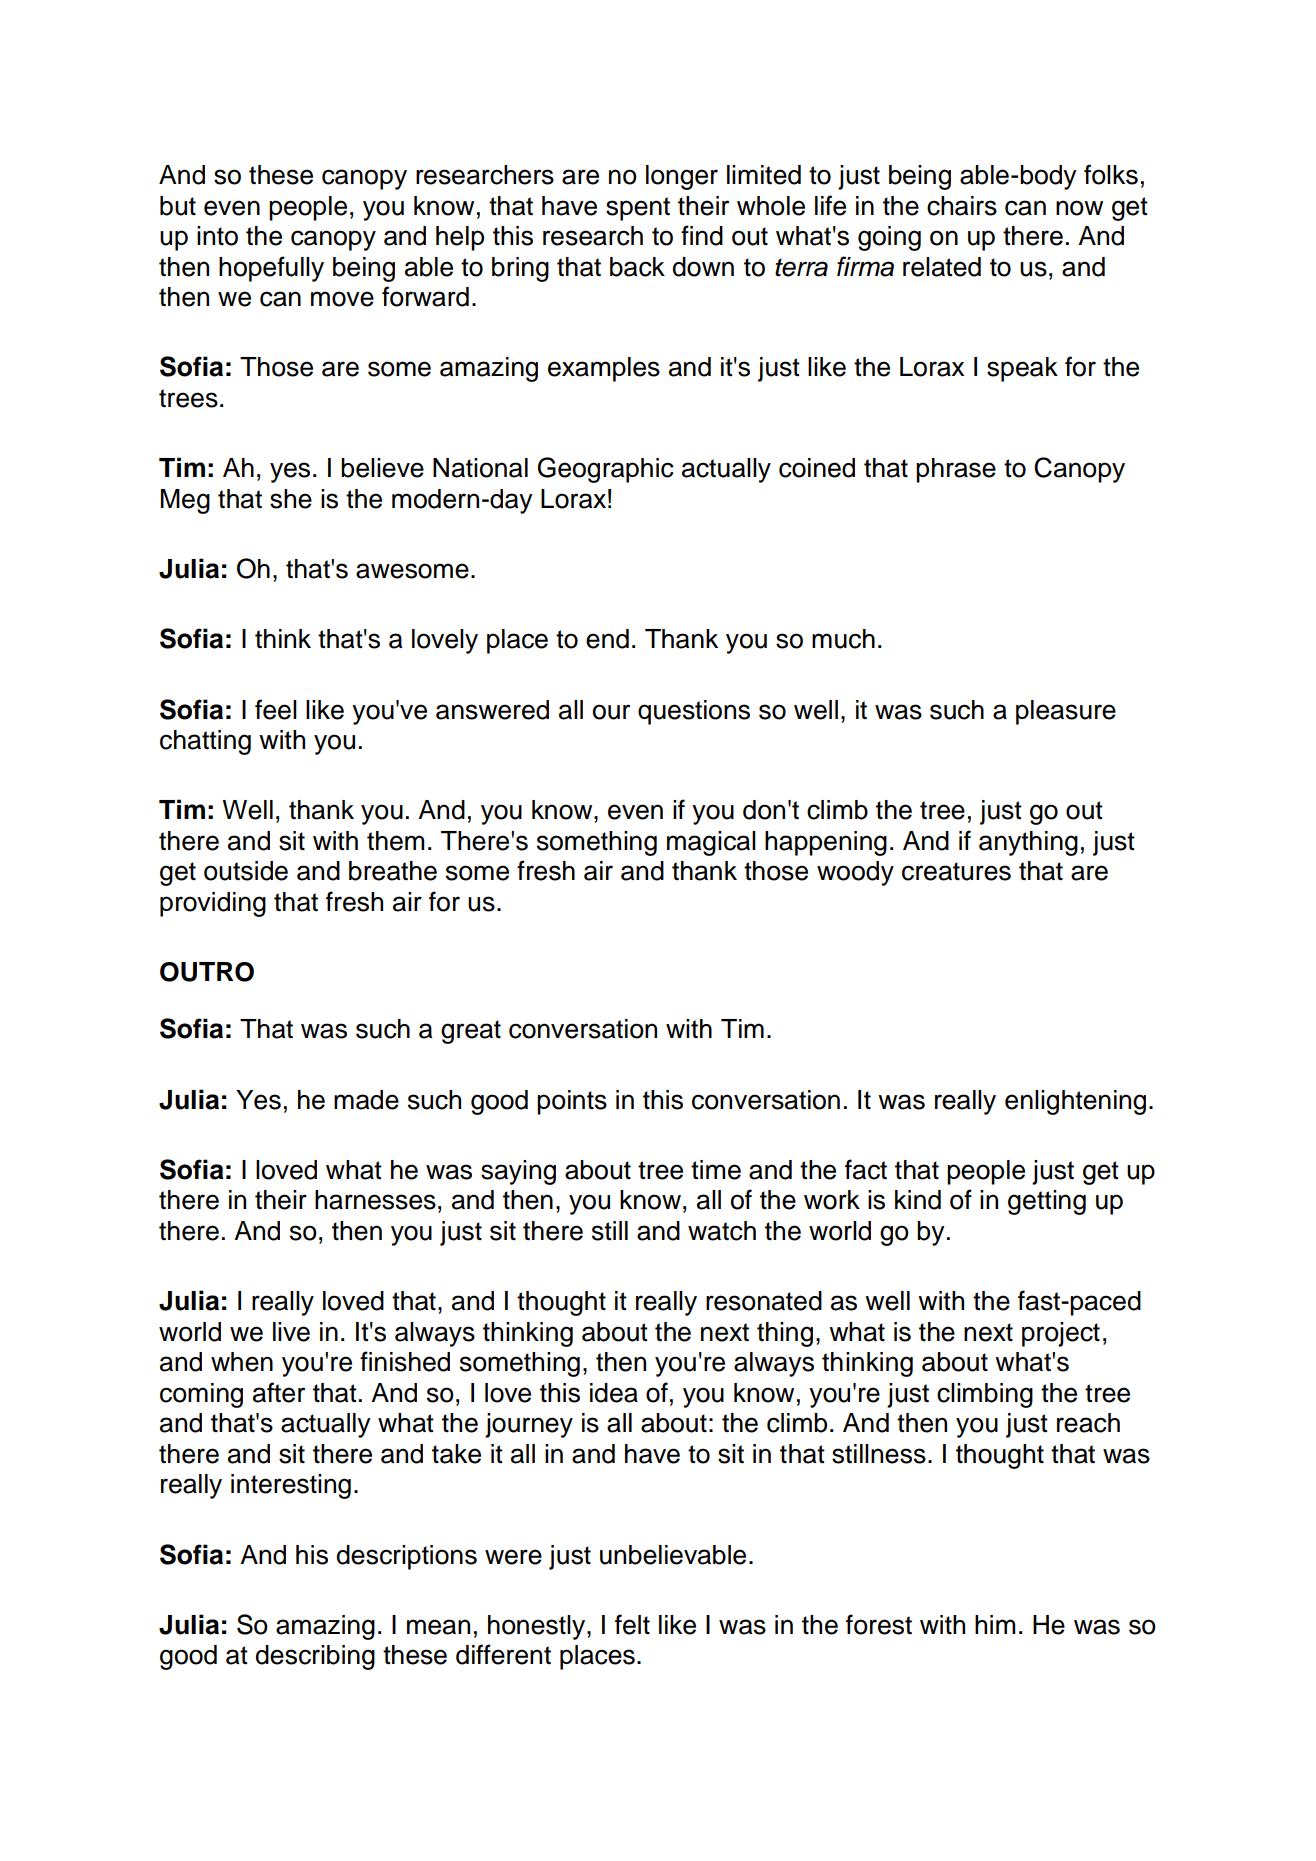  What do you see at coordinates (711, 843) in the screenshot?
I see `magical` at bounding box center [711, 843].
